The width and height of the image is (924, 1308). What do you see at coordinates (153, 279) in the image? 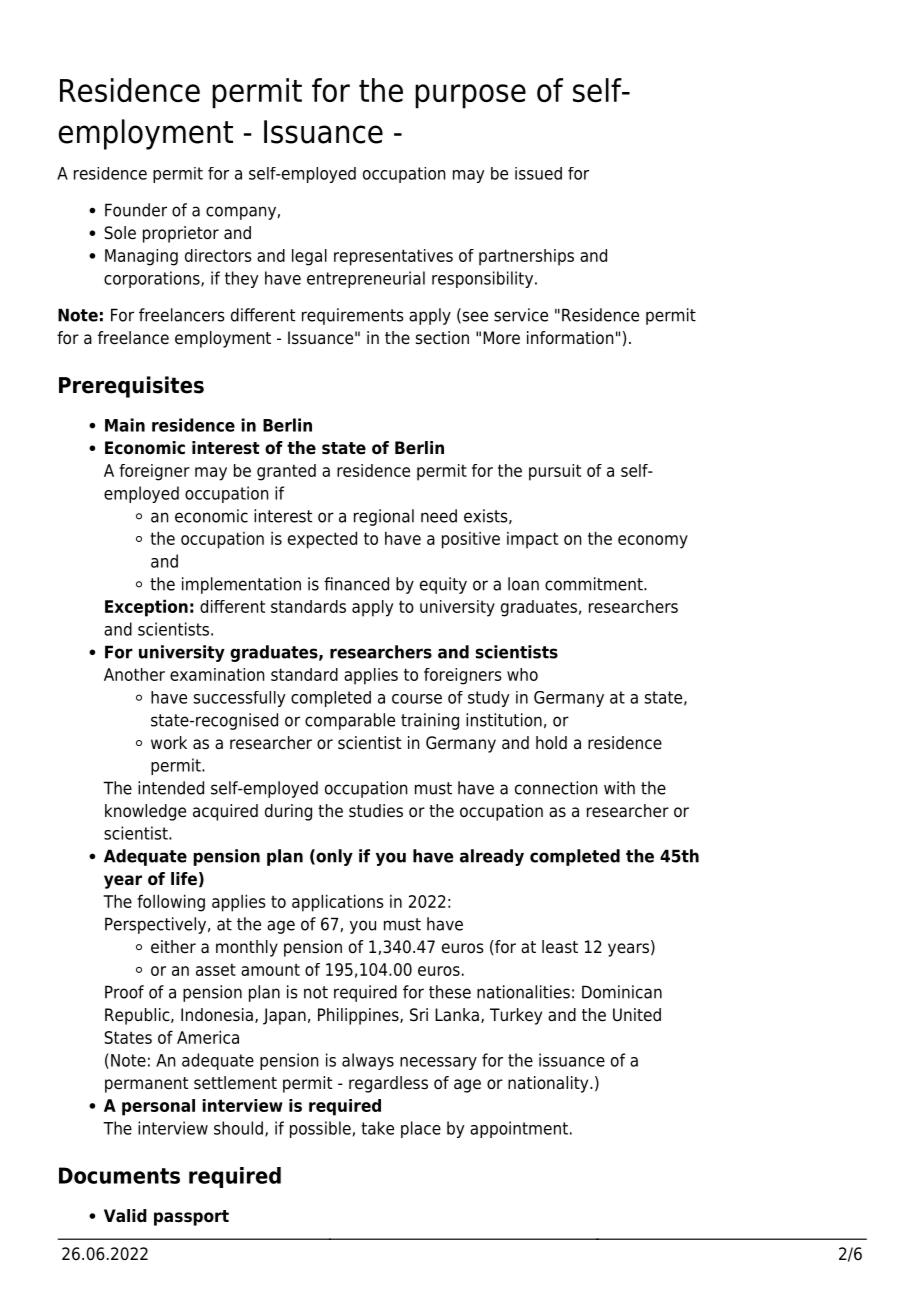
I see `corporations` at bounding box center [153, 279].
